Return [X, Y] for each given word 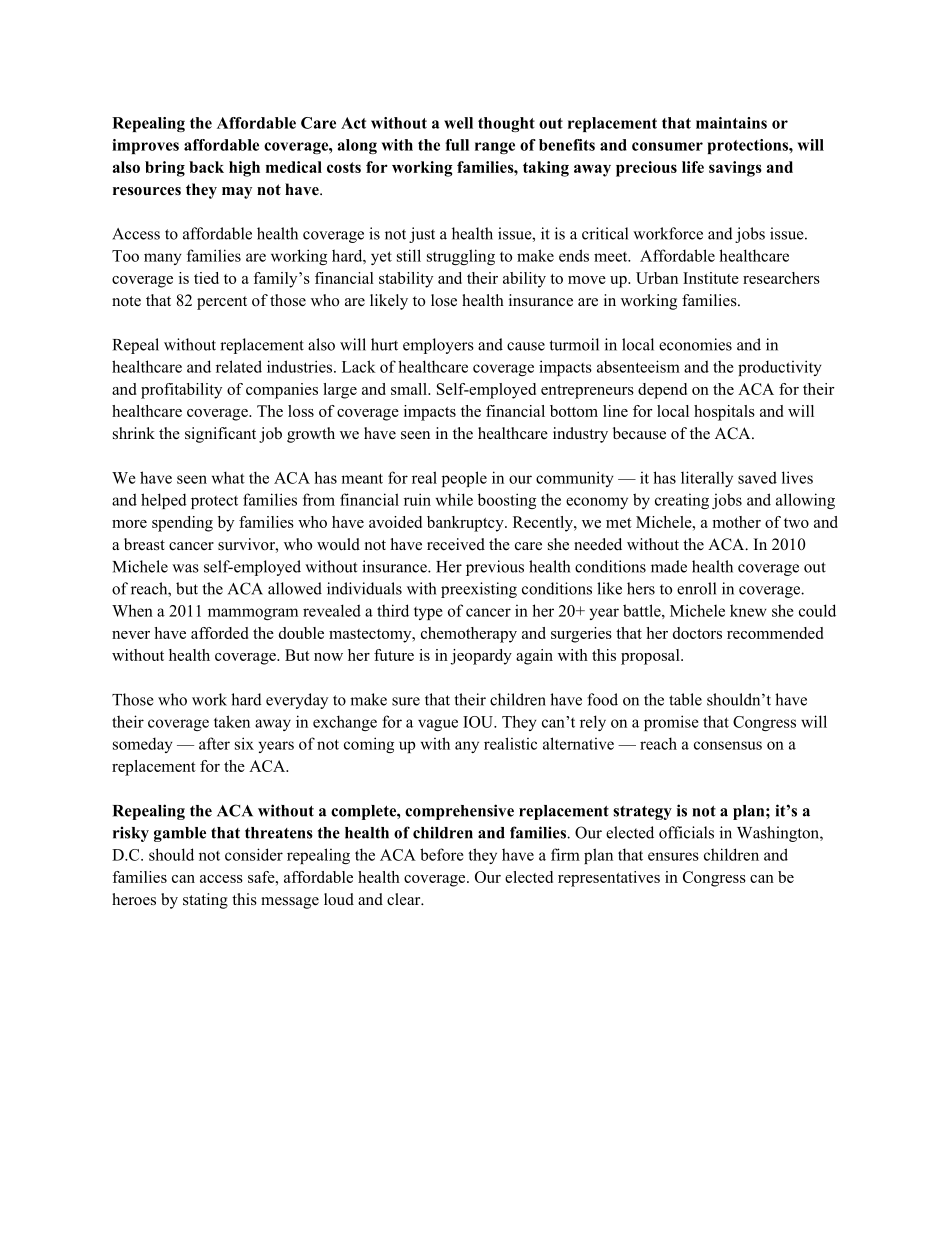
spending [182, 524]
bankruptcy [466, 524]
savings [735, 169]
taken [232, 721]
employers [438, 346]
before [442, 854]
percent [222, 303]
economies [695, 344]
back [206, 167]
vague [438, 725]
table [685, 699]
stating [205, 901]
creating [682, 501]
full [457, 145]
